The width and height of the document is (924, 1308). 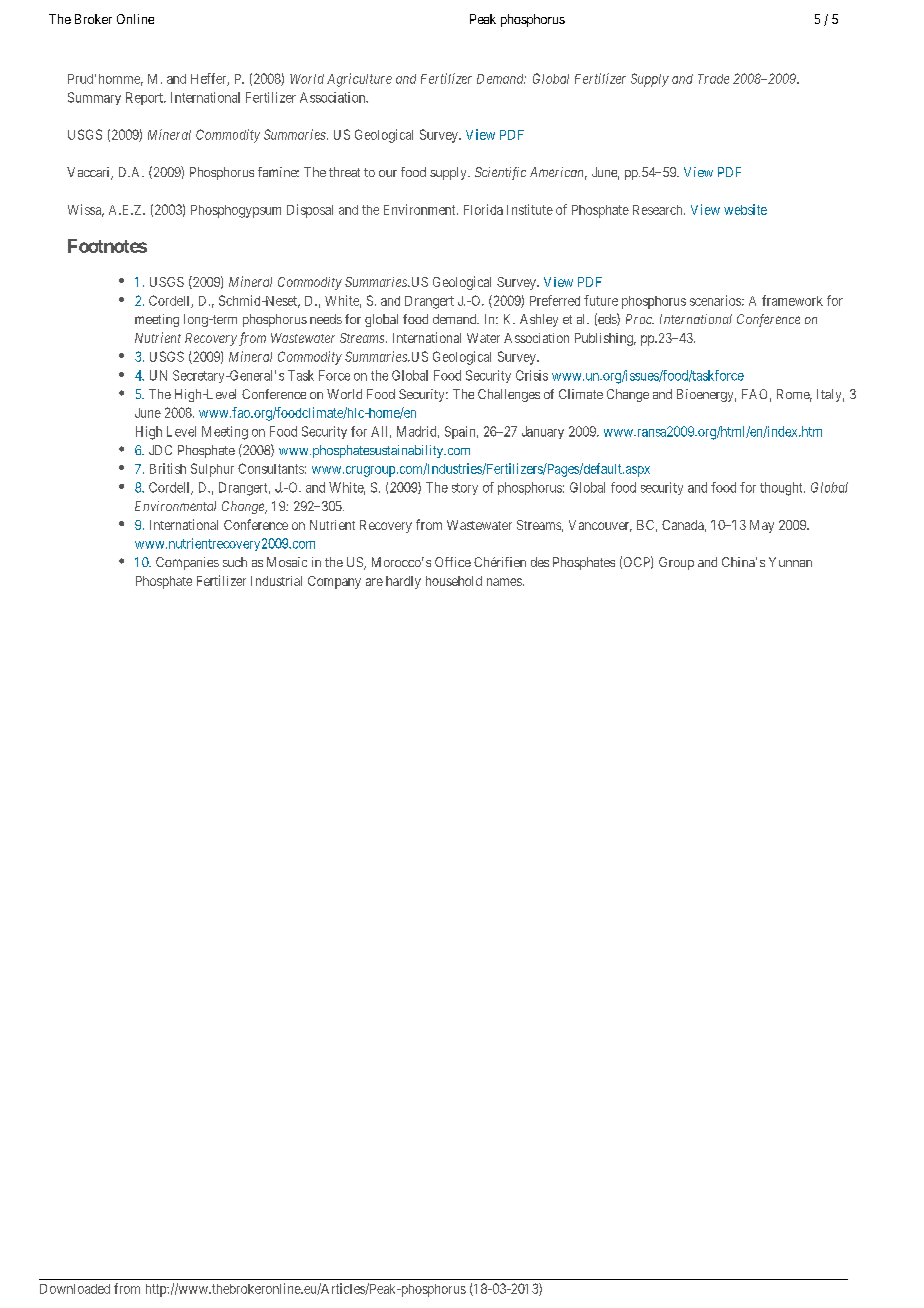 I want to click on Trade, so click(x=713, y=79).
